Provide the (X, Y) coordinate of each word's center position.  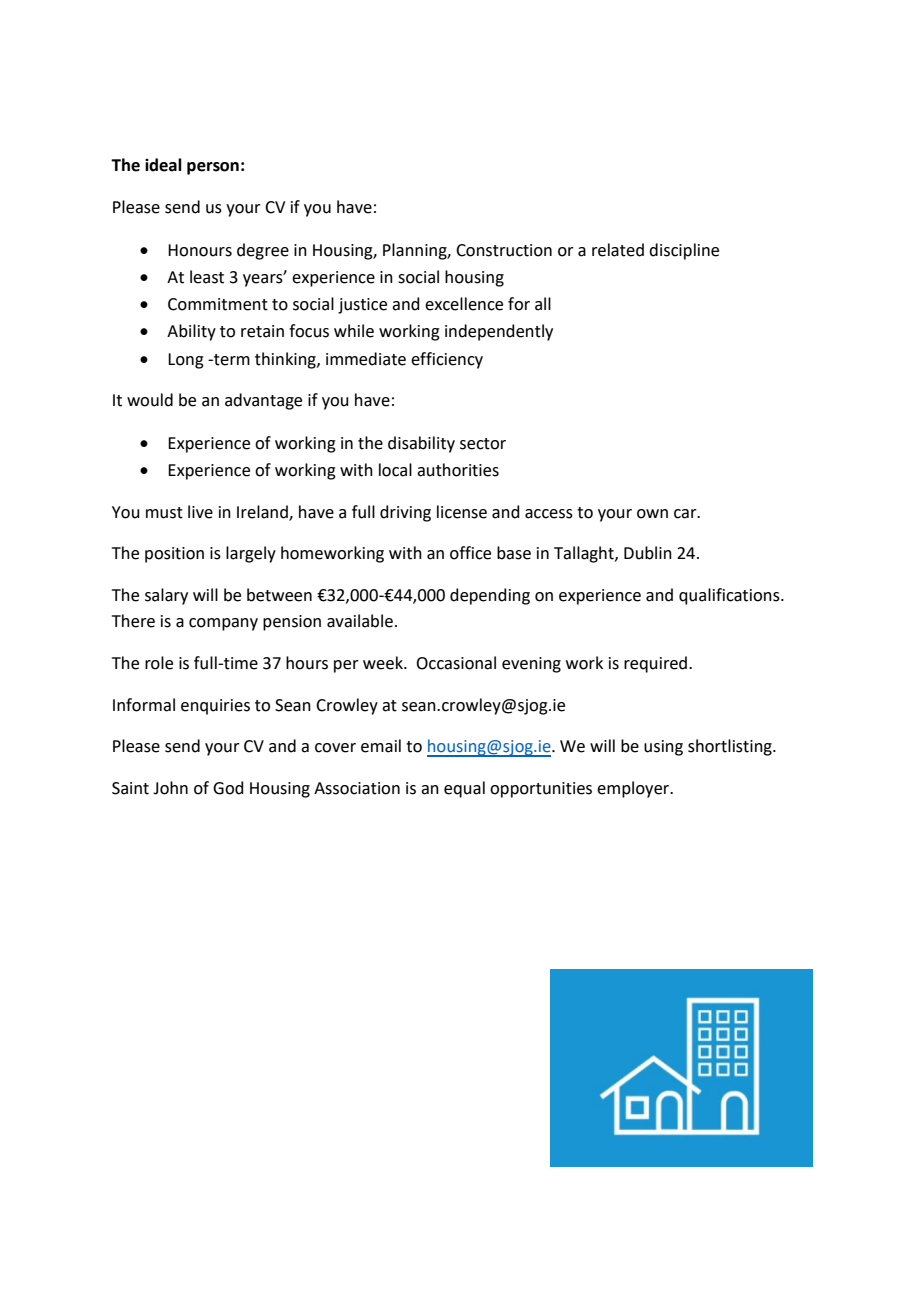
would (150, 400)
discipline (684, 251)
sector (483, 444)
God (228, 788)
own (652, 514)
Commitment (218, 304)
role (159, 663)
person (213, 168)
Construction (504, 250)
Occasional (456, 663)
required (657, 664)
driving (405, 513)
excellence (464, 304)
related (618, 250)
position (174, 555)
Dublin (648, 553)
